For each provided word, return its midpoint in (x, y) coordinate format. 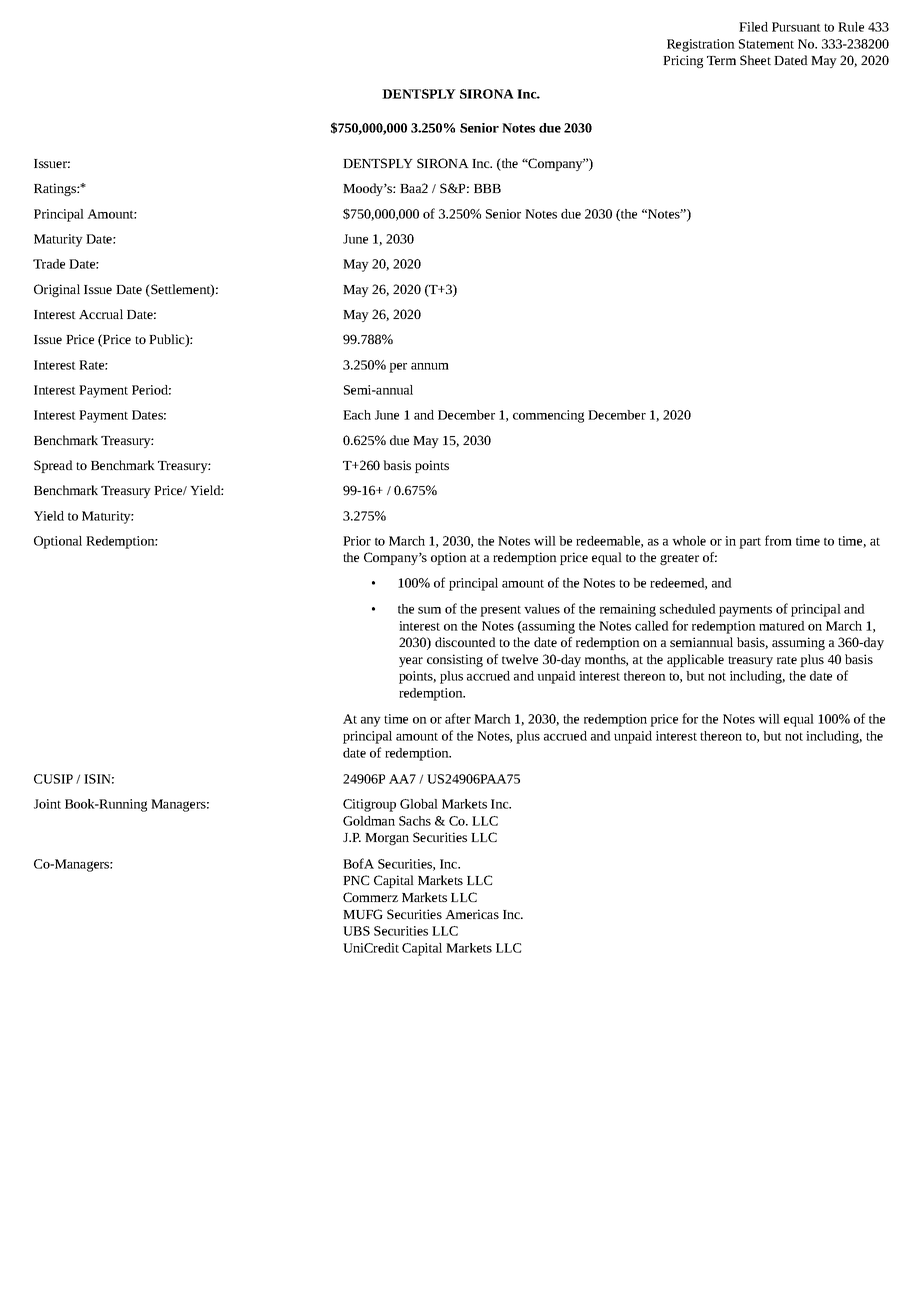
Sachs (415, 821)
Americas (472, 914)
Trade (49, 264)
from (778, 540)
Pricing (683, 61)
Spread (53, 466)
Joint (47, 804)
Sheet (755, 60)
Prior (357, 541)
